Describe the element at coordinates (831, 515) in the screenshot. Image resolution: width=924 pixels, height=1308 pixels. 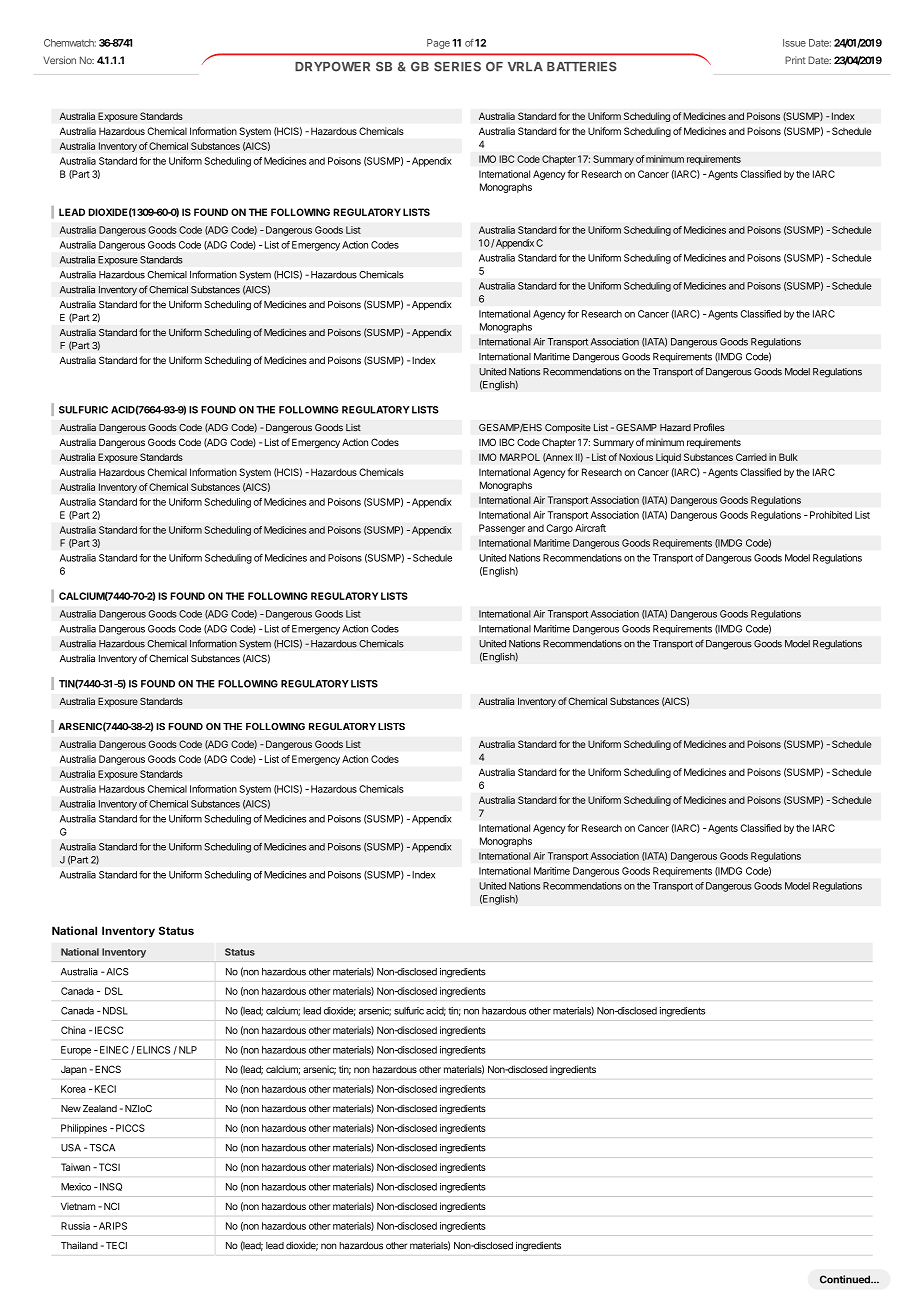
I see `Prohibited` at that location.
